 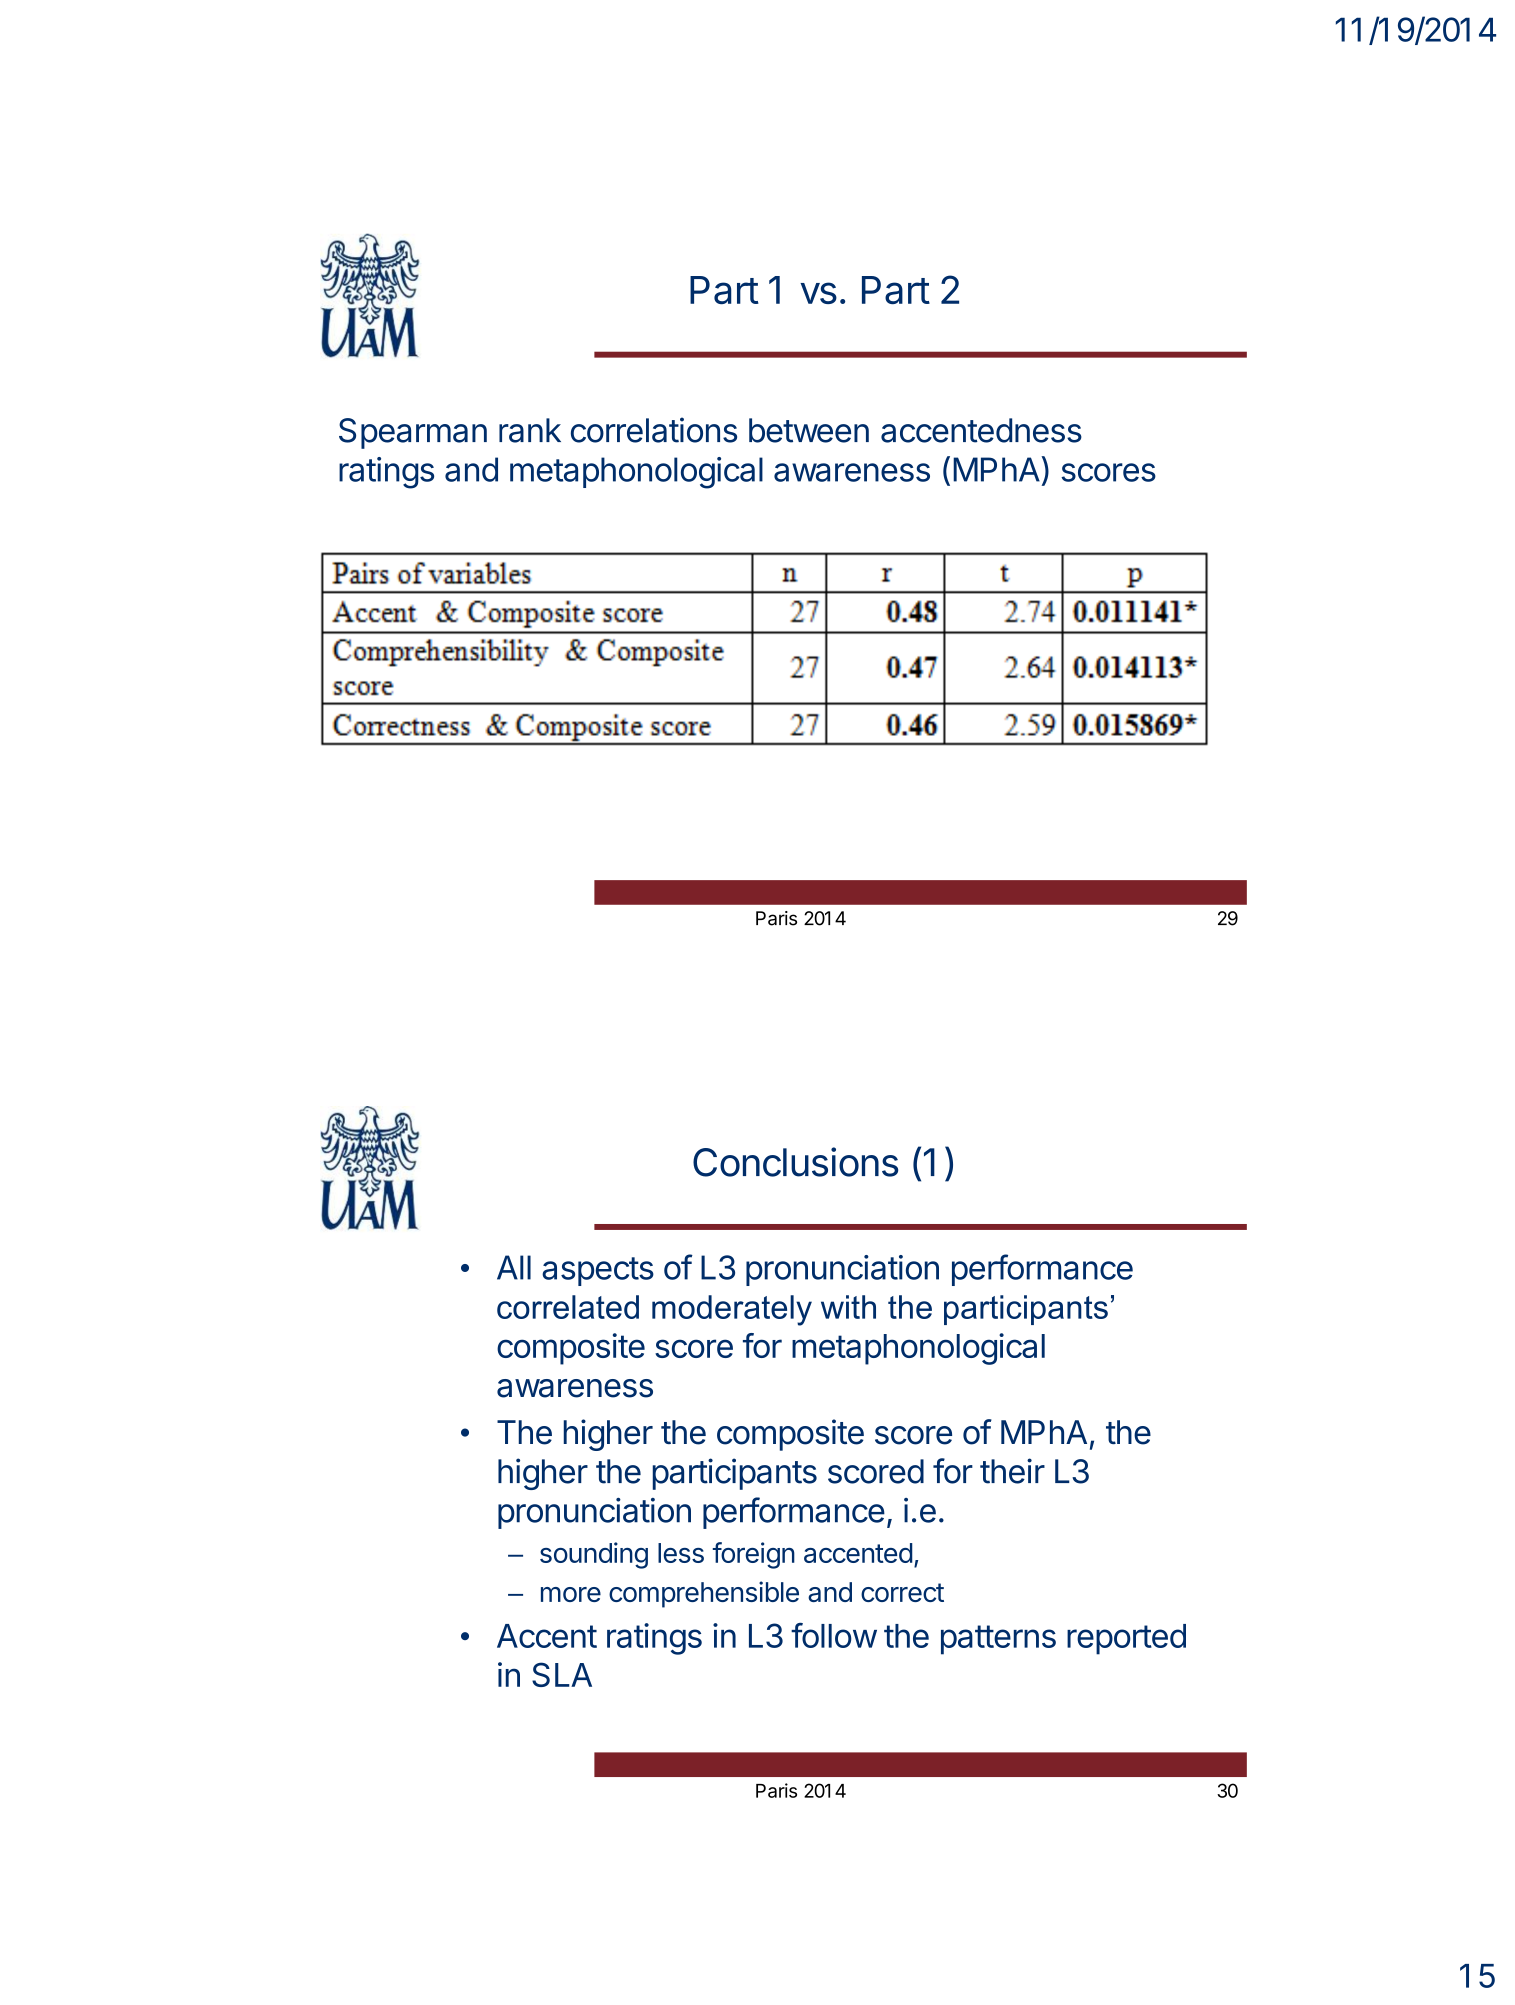 What do you see at coordinates (530, 430) in the image?
I see `rank` at bounding box center [530, 430].
